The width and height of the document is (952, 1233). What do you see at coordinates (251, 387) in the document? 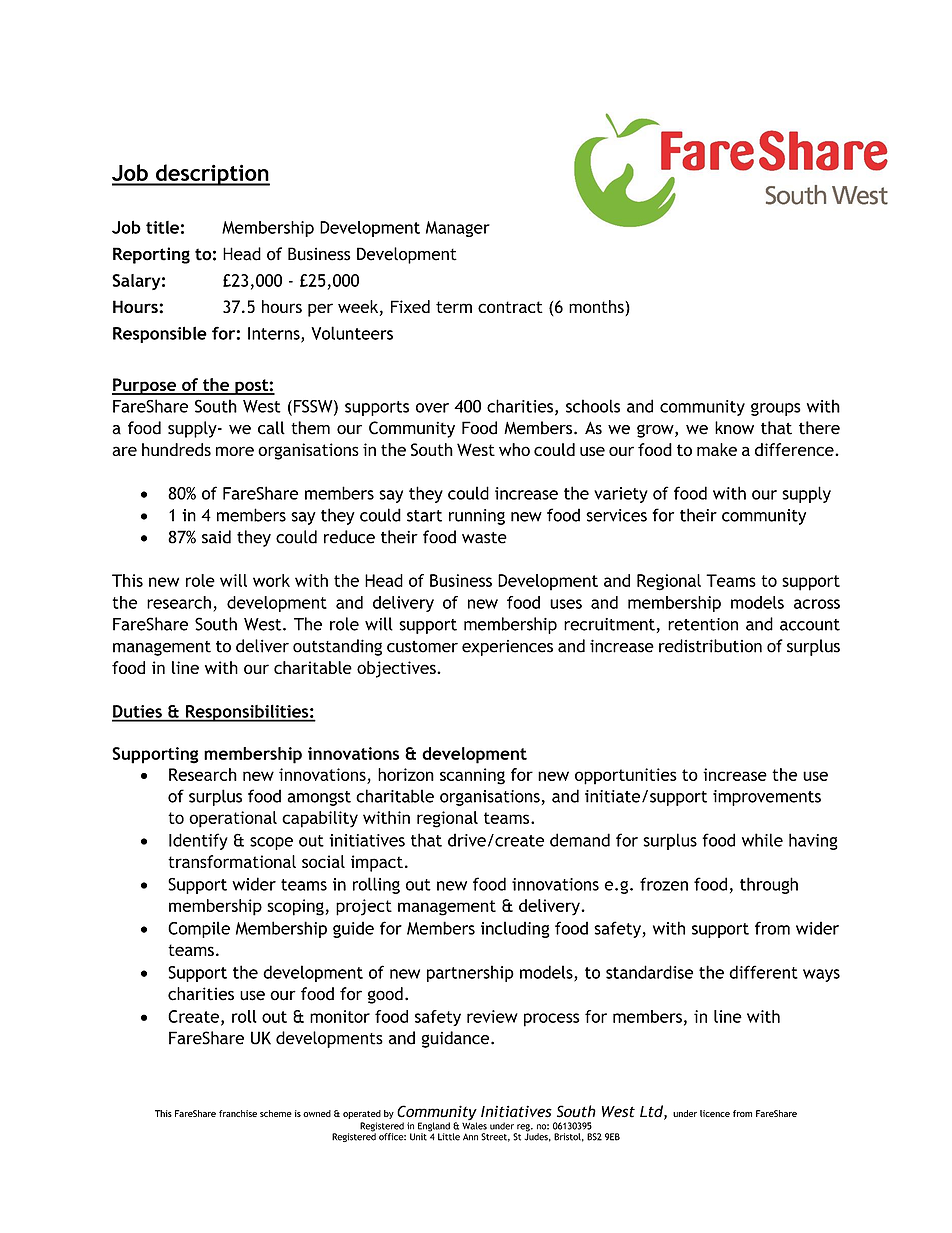
I see `post` at bounding box center [251, 387].
